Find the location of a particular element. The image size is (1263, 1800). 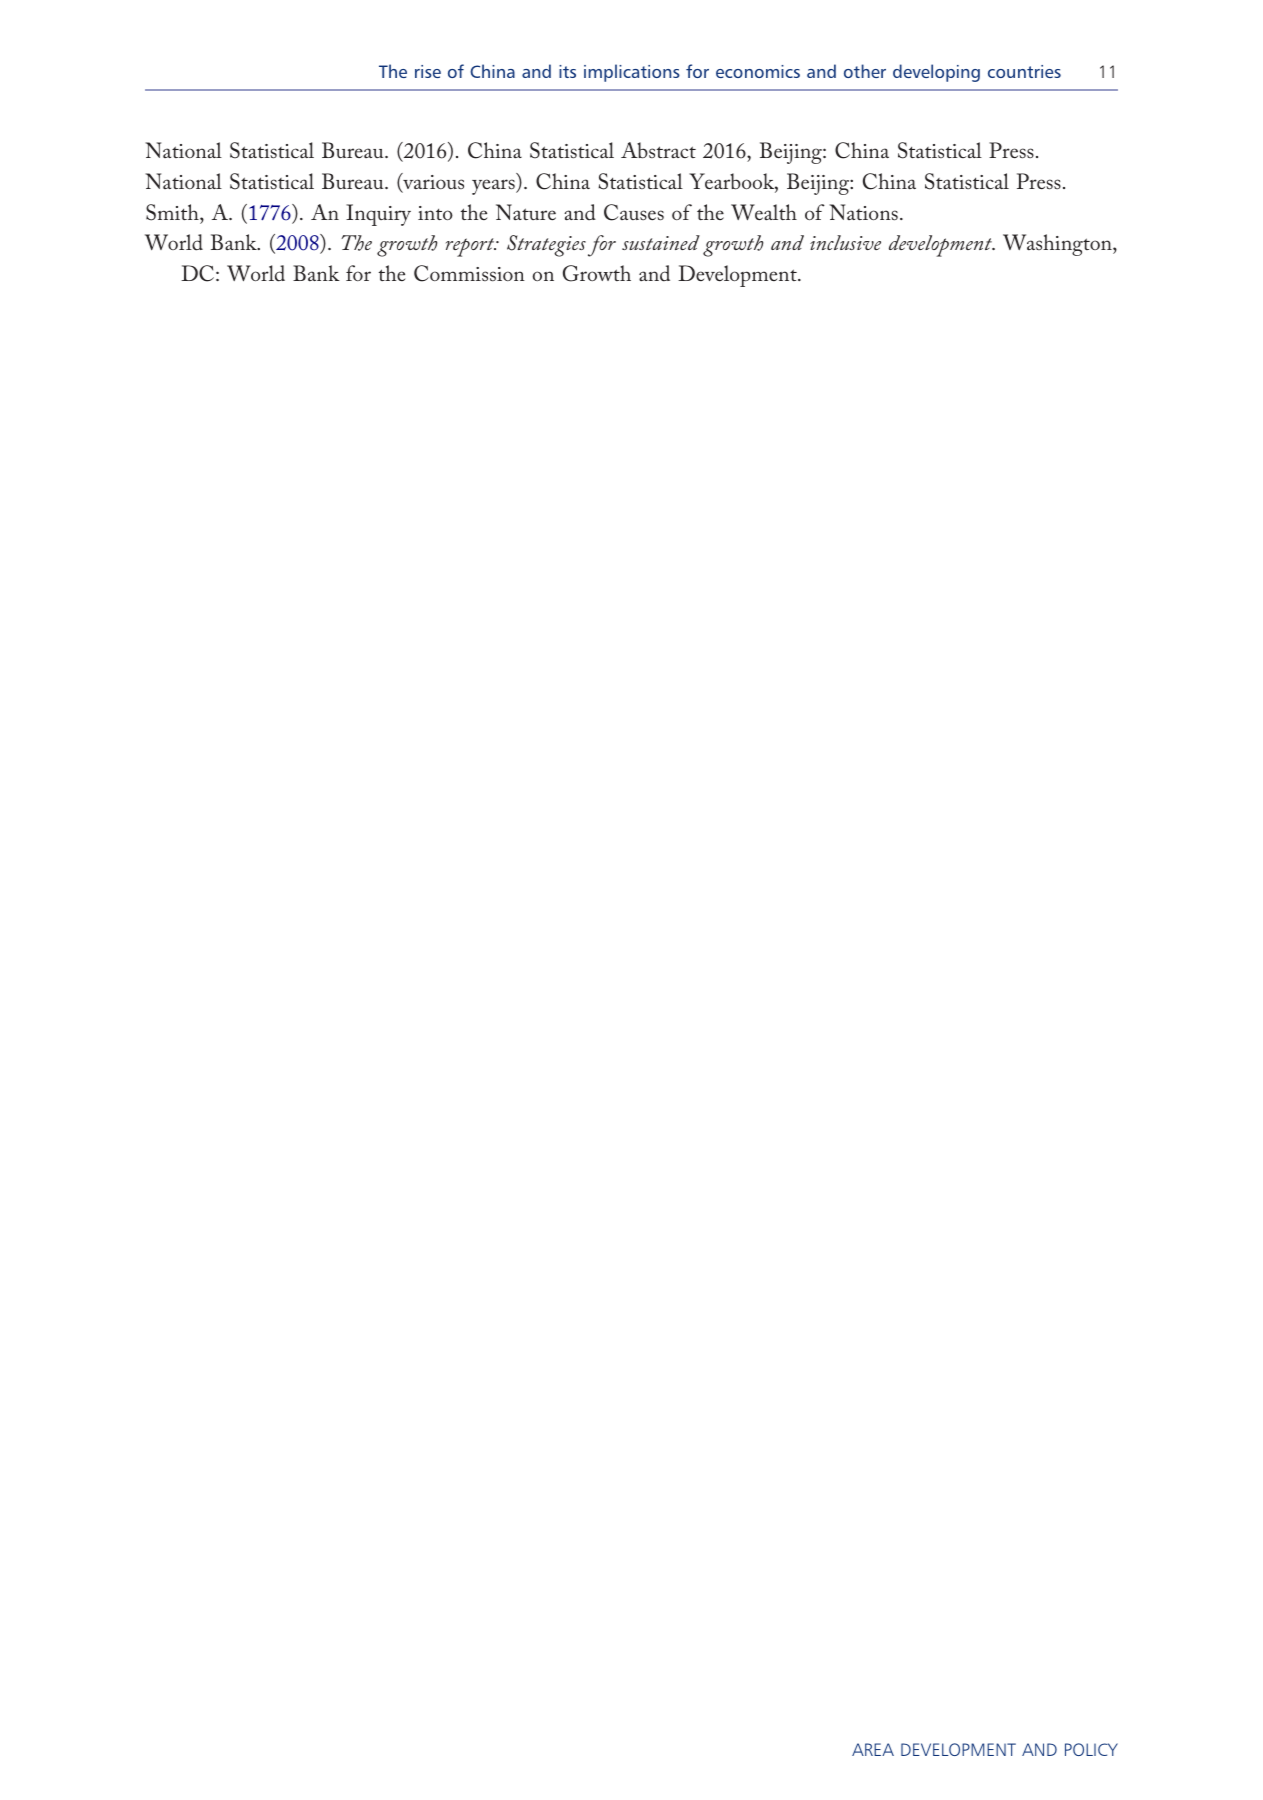

developing is located at coordinates (936, 73).
